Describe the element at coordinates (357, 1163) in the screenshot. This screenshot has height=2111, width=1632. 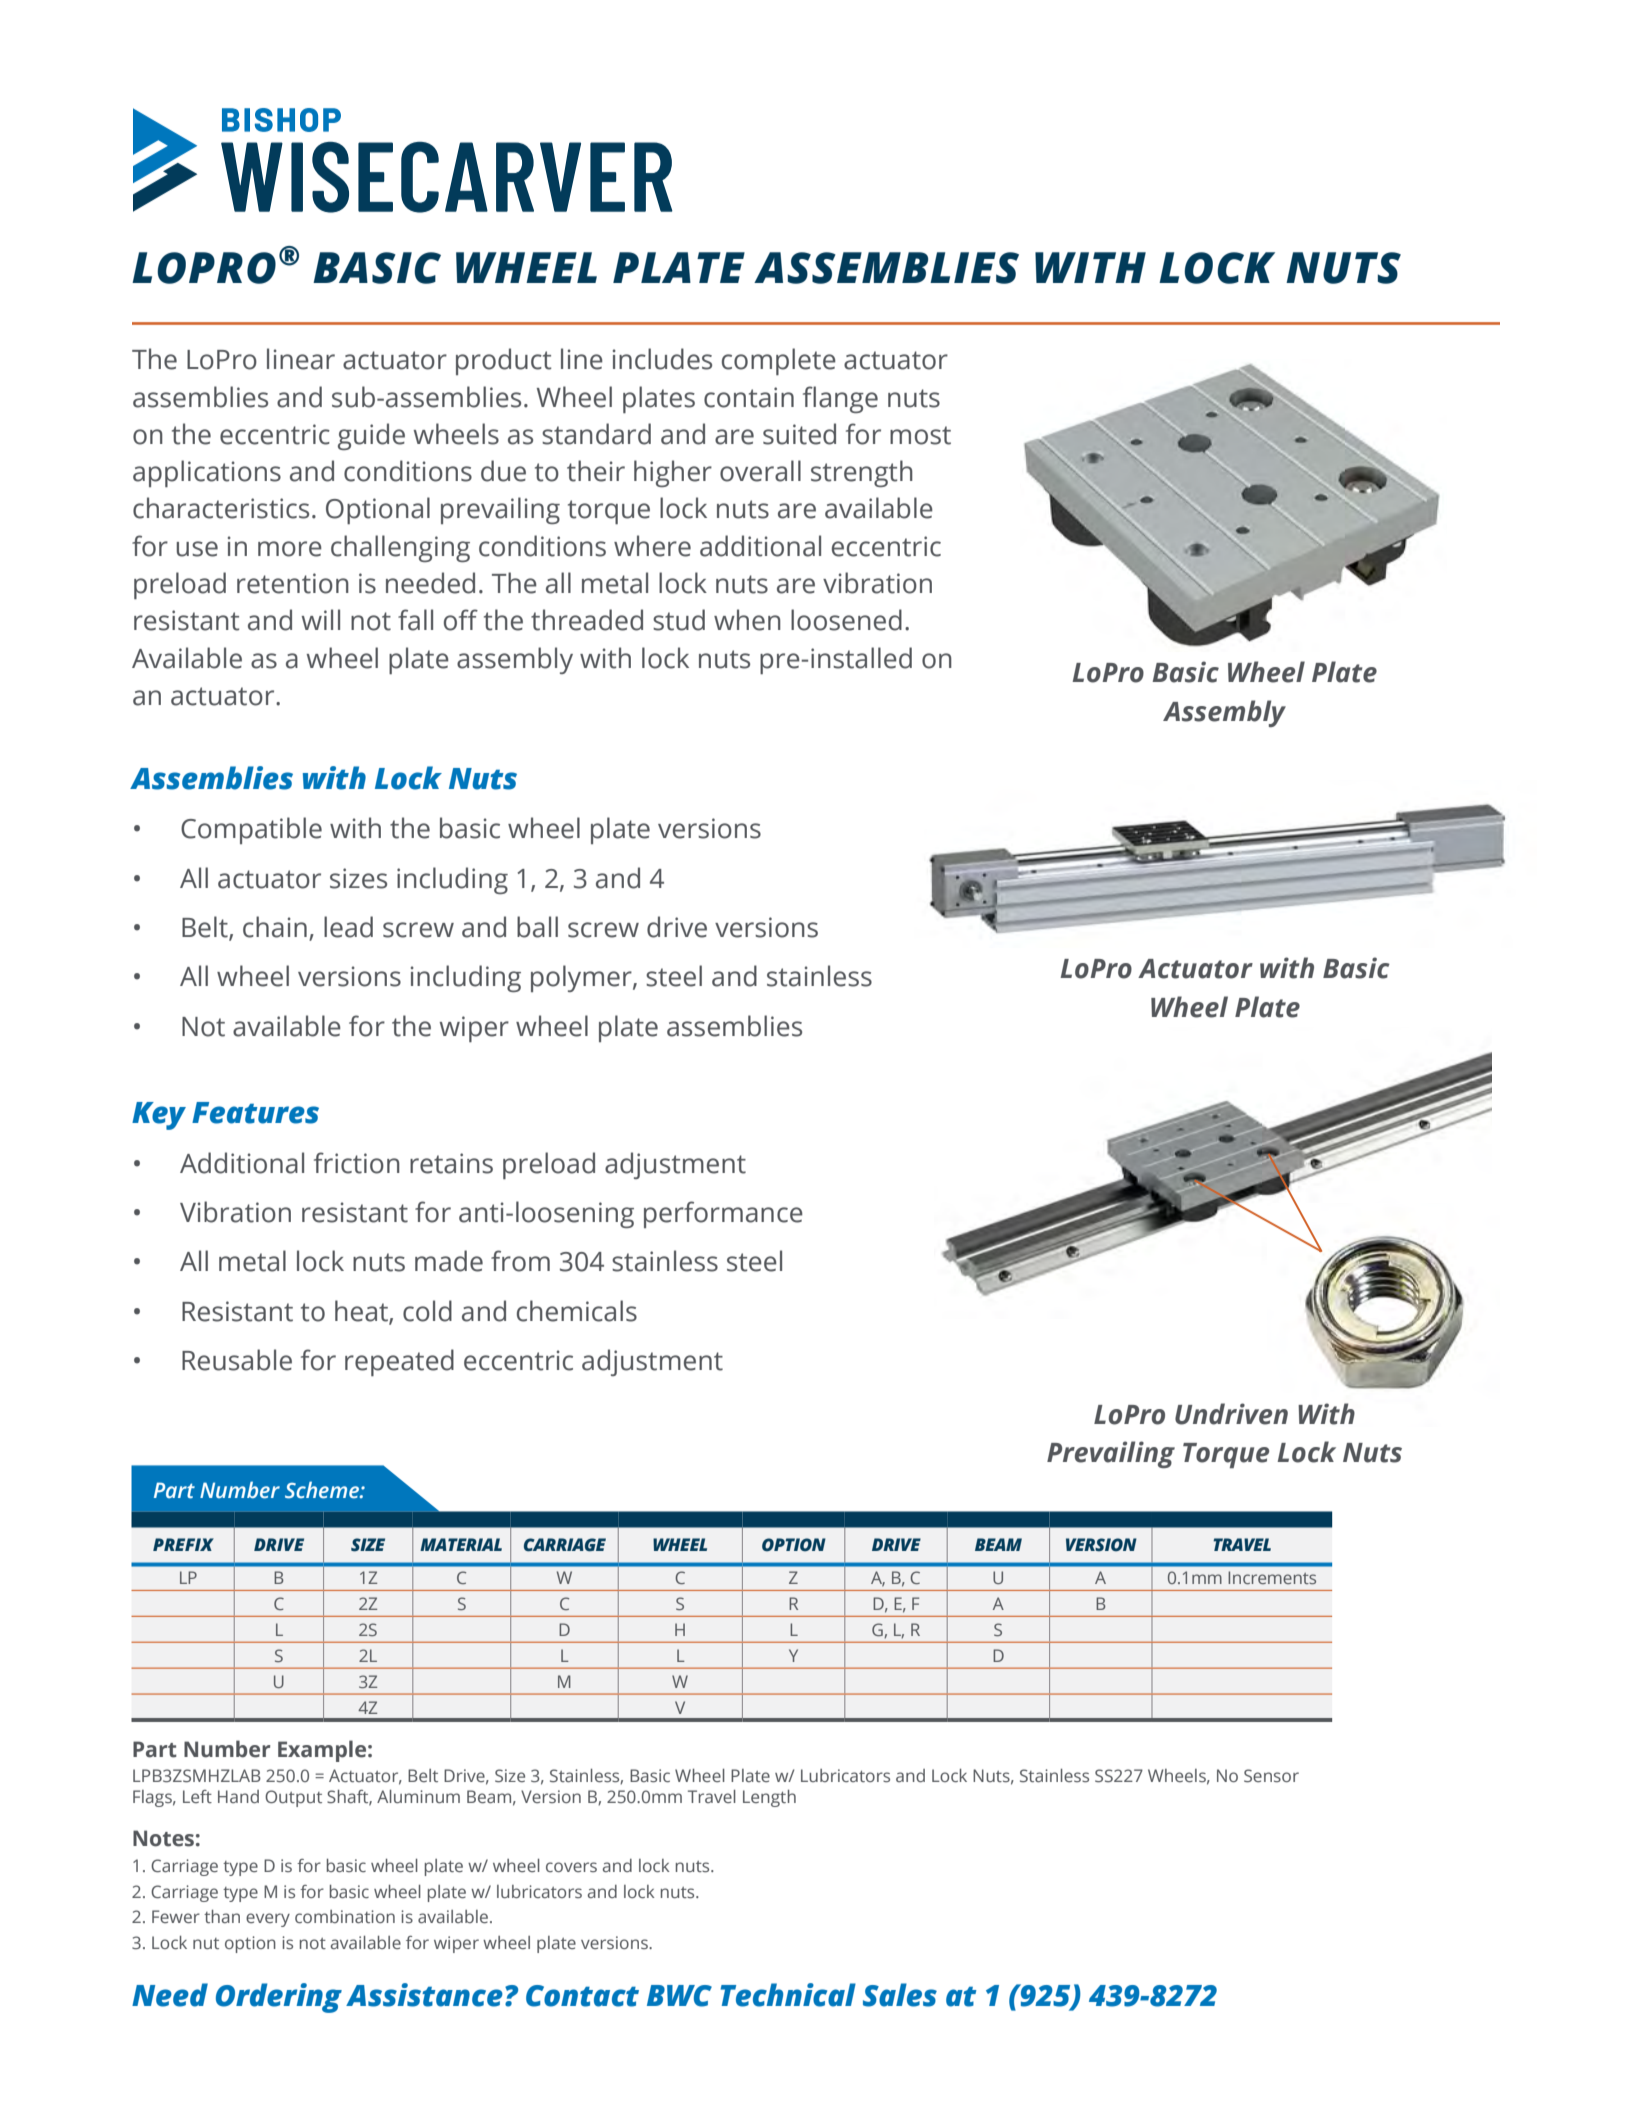
I see `friction` at that location.
